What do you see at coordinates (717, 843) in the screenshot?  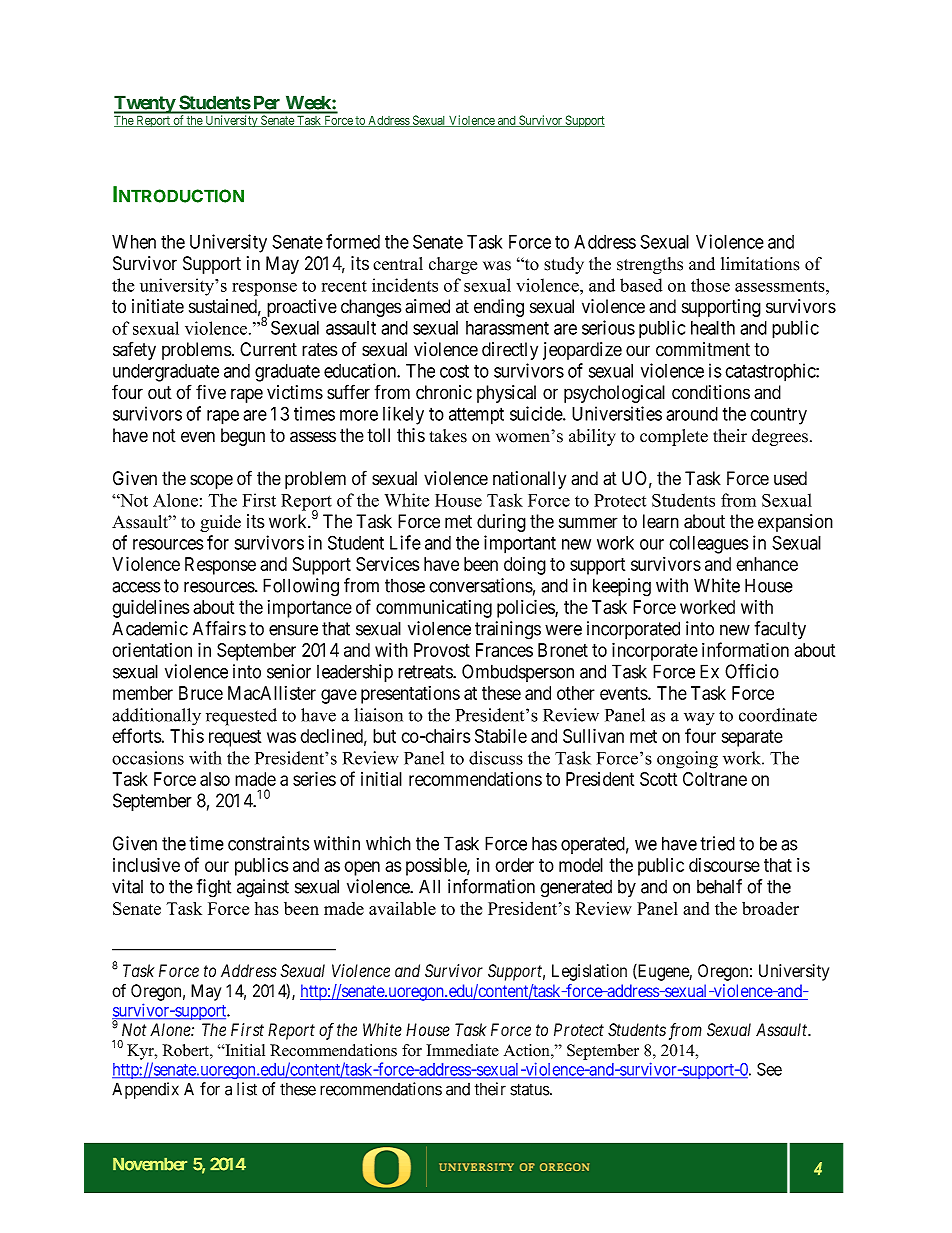 I see `tried` at bounding box center [717, 843].
